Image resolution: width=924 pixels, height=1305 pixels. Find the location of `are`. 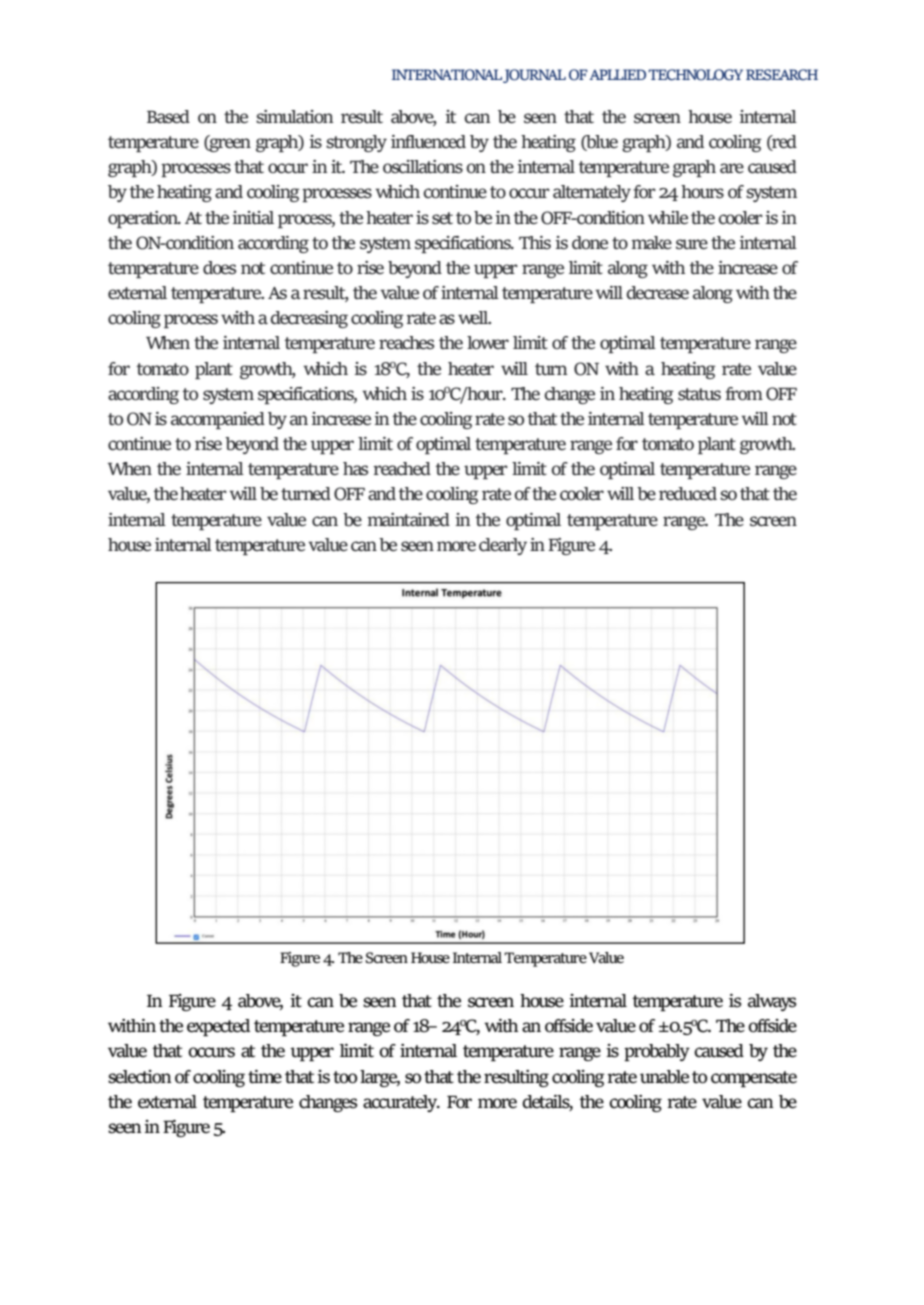

are is located at coordinates (732, 168).
